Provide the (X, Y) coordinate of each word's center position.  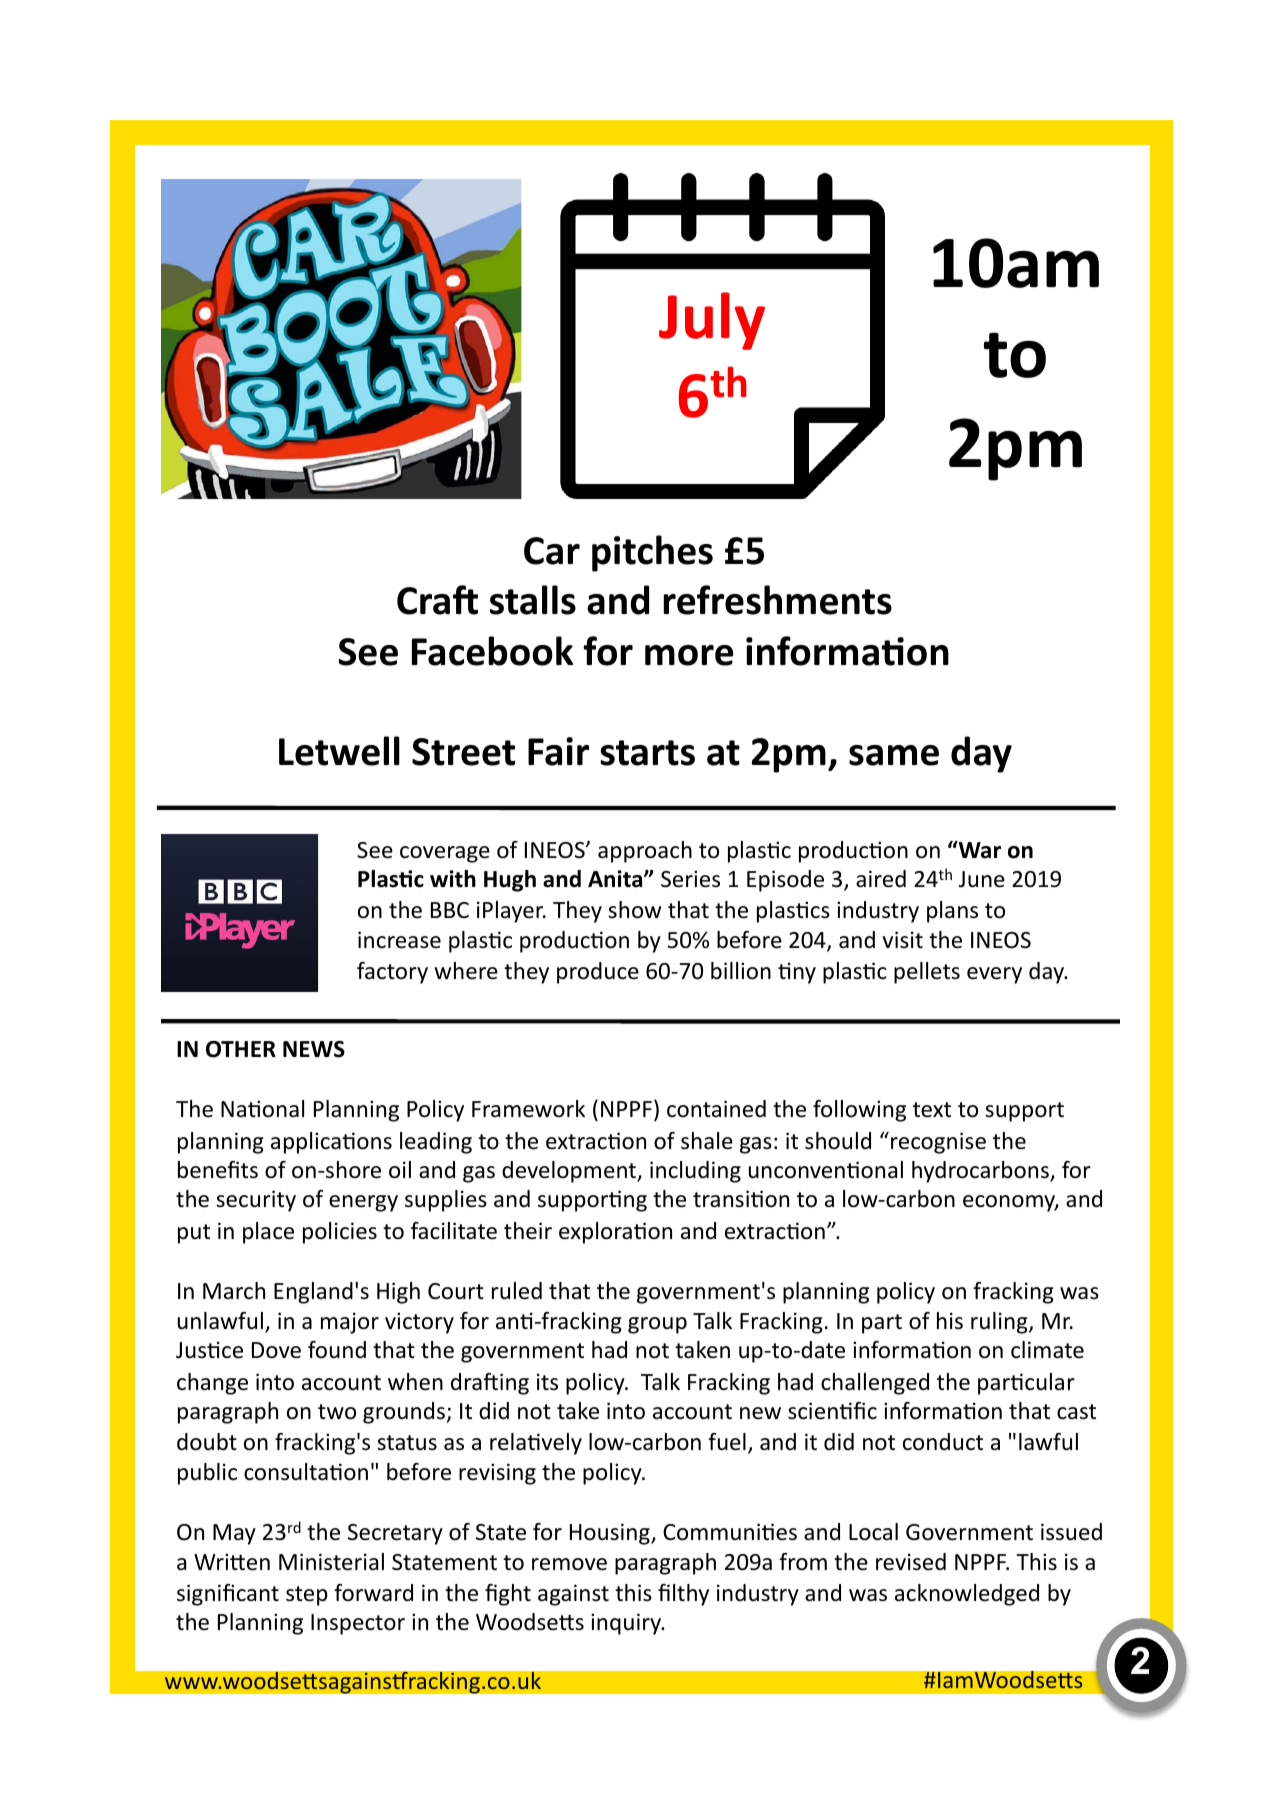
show (634, 910)
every (994, 975)
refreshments (778, 600)
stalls (533, 600)
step (307, 1596)
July (712, 321)
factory (392, 973)
